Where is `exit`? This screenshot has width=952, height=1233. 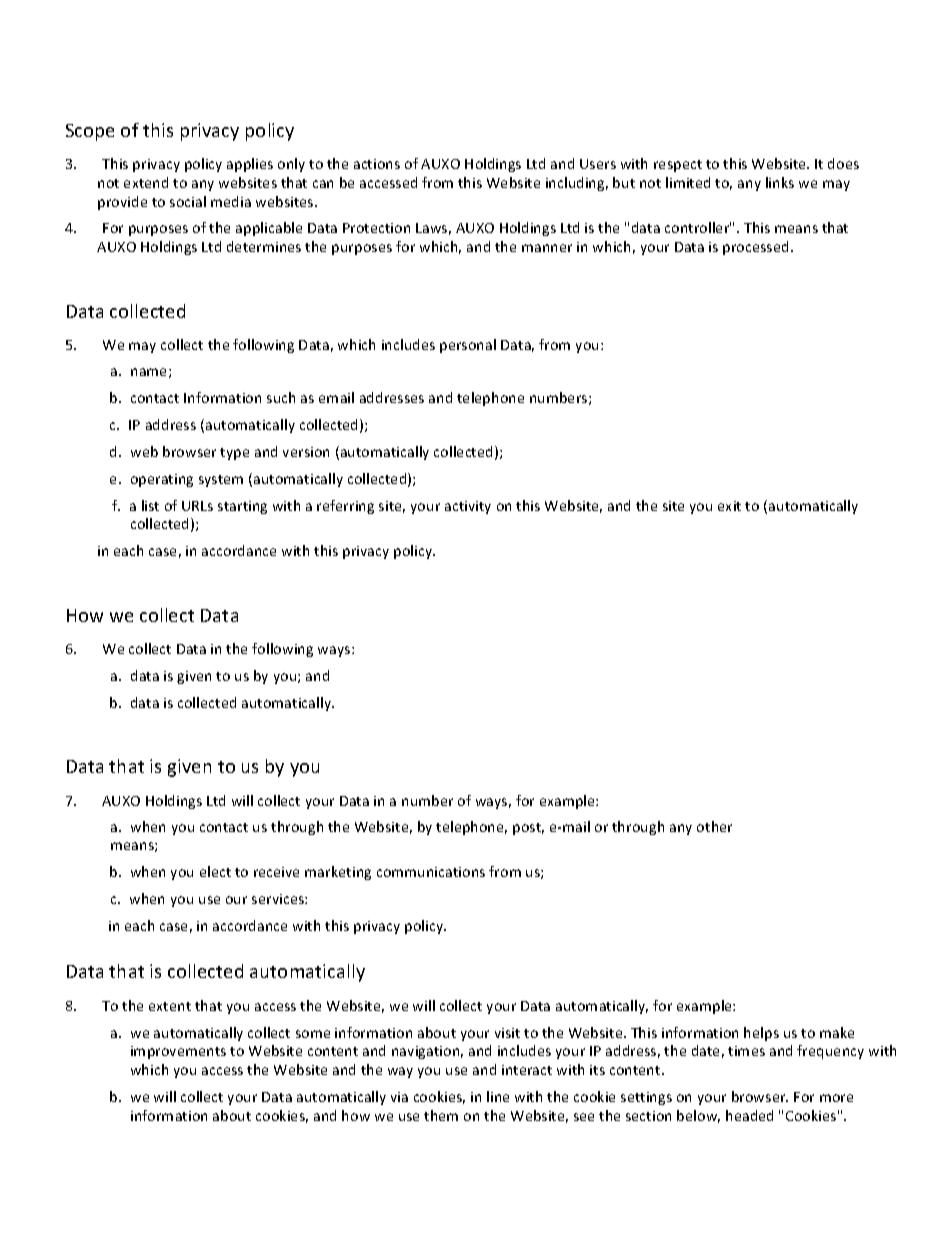
exit is located at coordinates (729, 506).
